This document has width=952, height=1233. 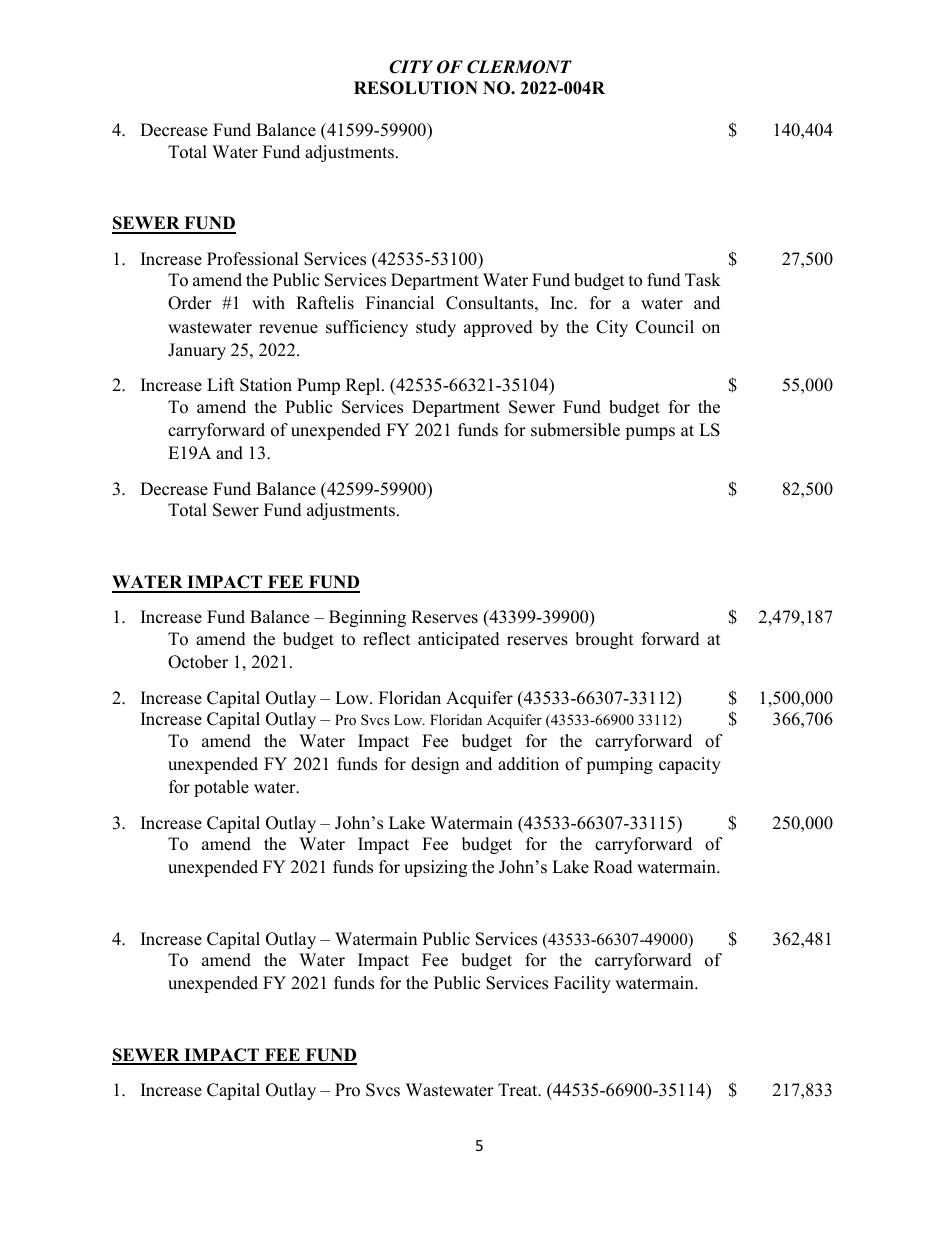 I want to click on Professional, so click(x=253, y=259).
